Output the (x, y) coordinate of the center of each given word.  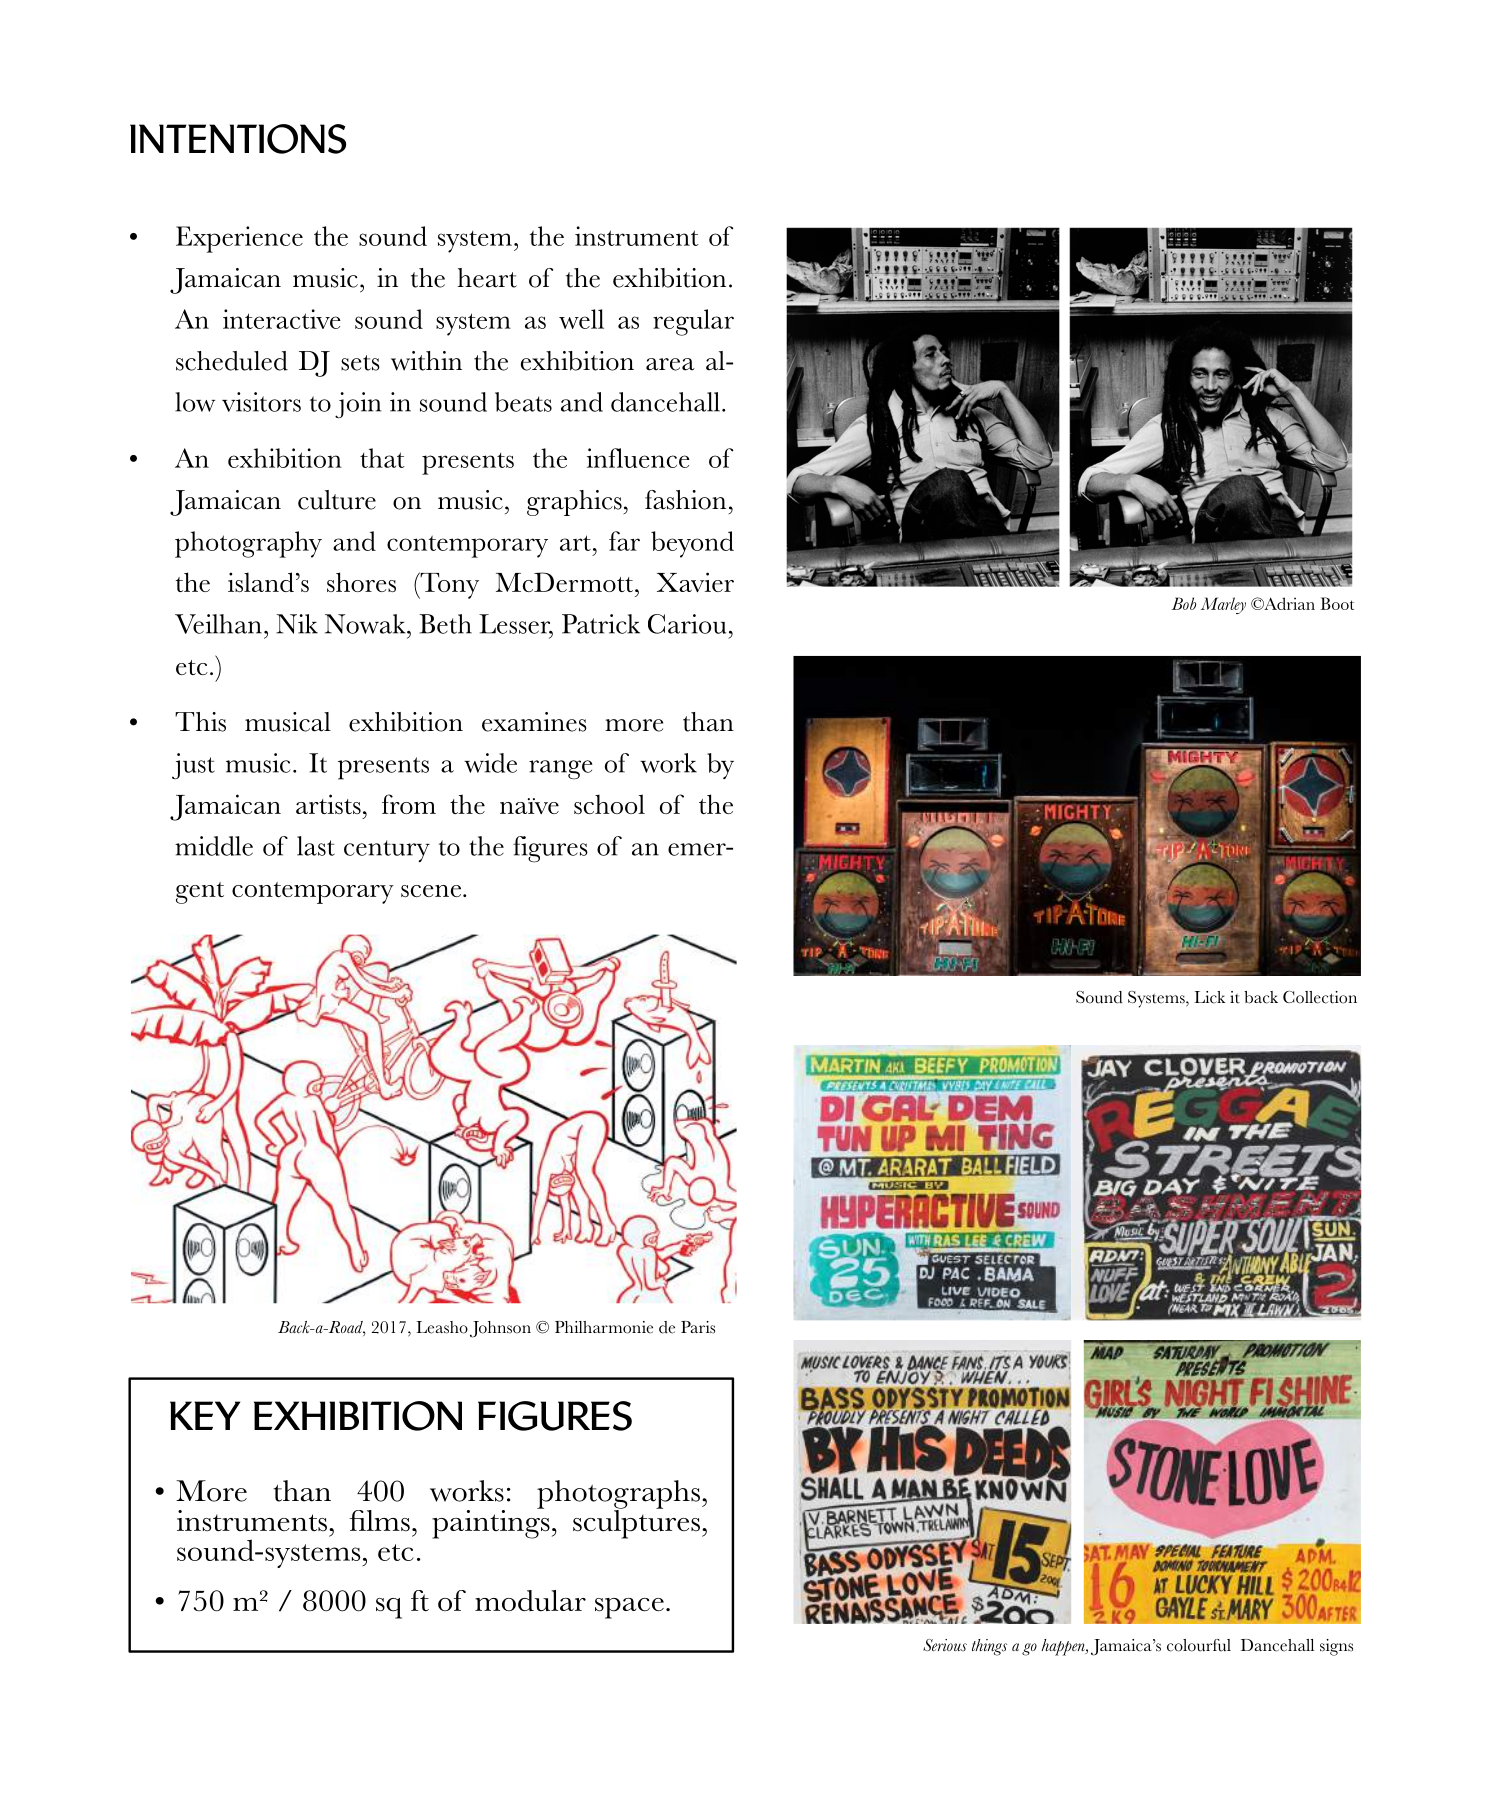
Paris (698, 1327)
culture (337, 500)
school (609, 804)
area (670, 364)
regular (693, 322)
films (379, 1521)
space (629, 1608)
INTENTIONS (238, 139)
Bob (1183, 603)
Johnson (500, 1329)
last (316, 846)
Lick (1209, 997)
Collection (1320, 997)
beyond (692, 544)
